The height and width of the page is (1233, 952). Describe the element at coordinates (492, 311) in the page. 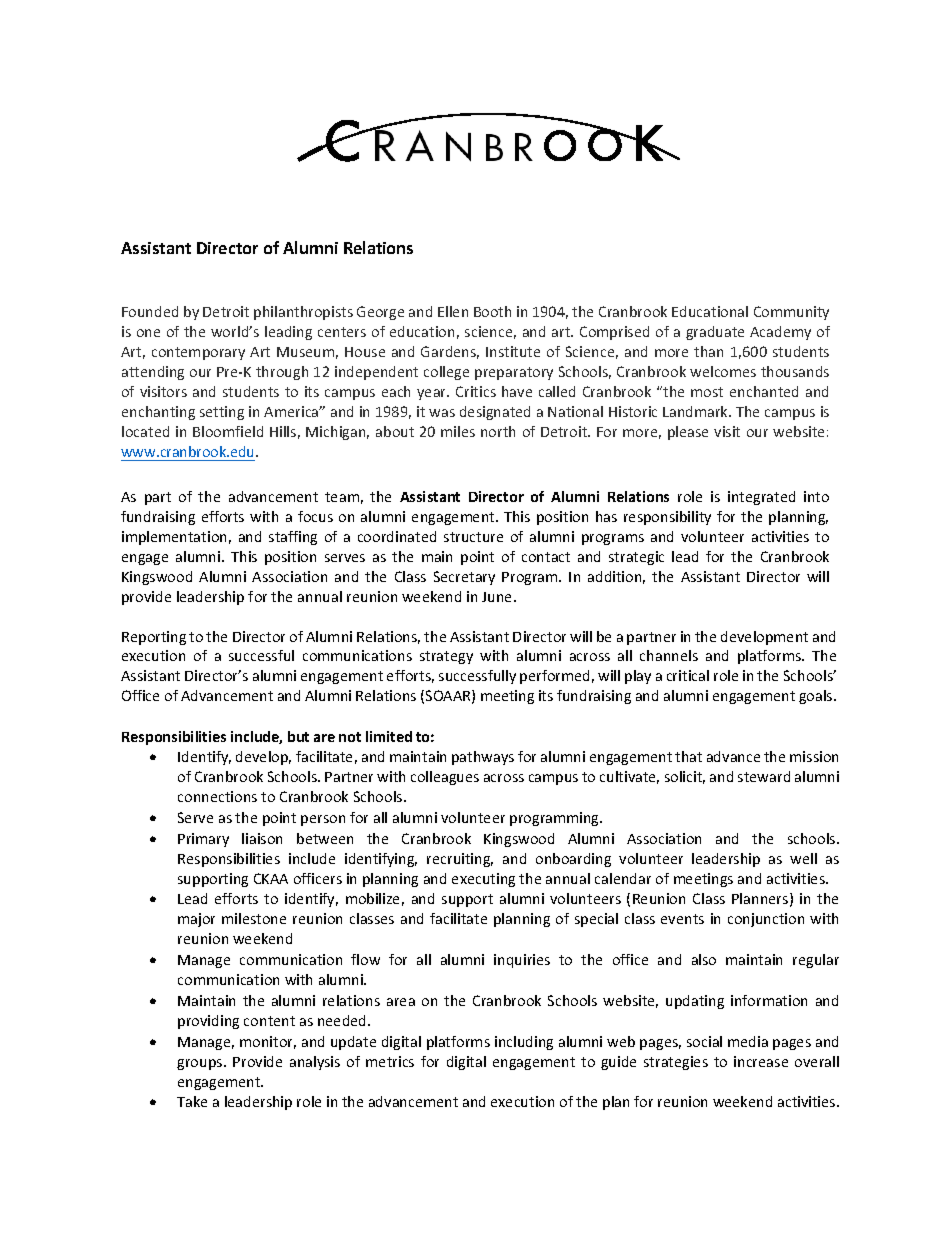

I see `Booth` at that location.
